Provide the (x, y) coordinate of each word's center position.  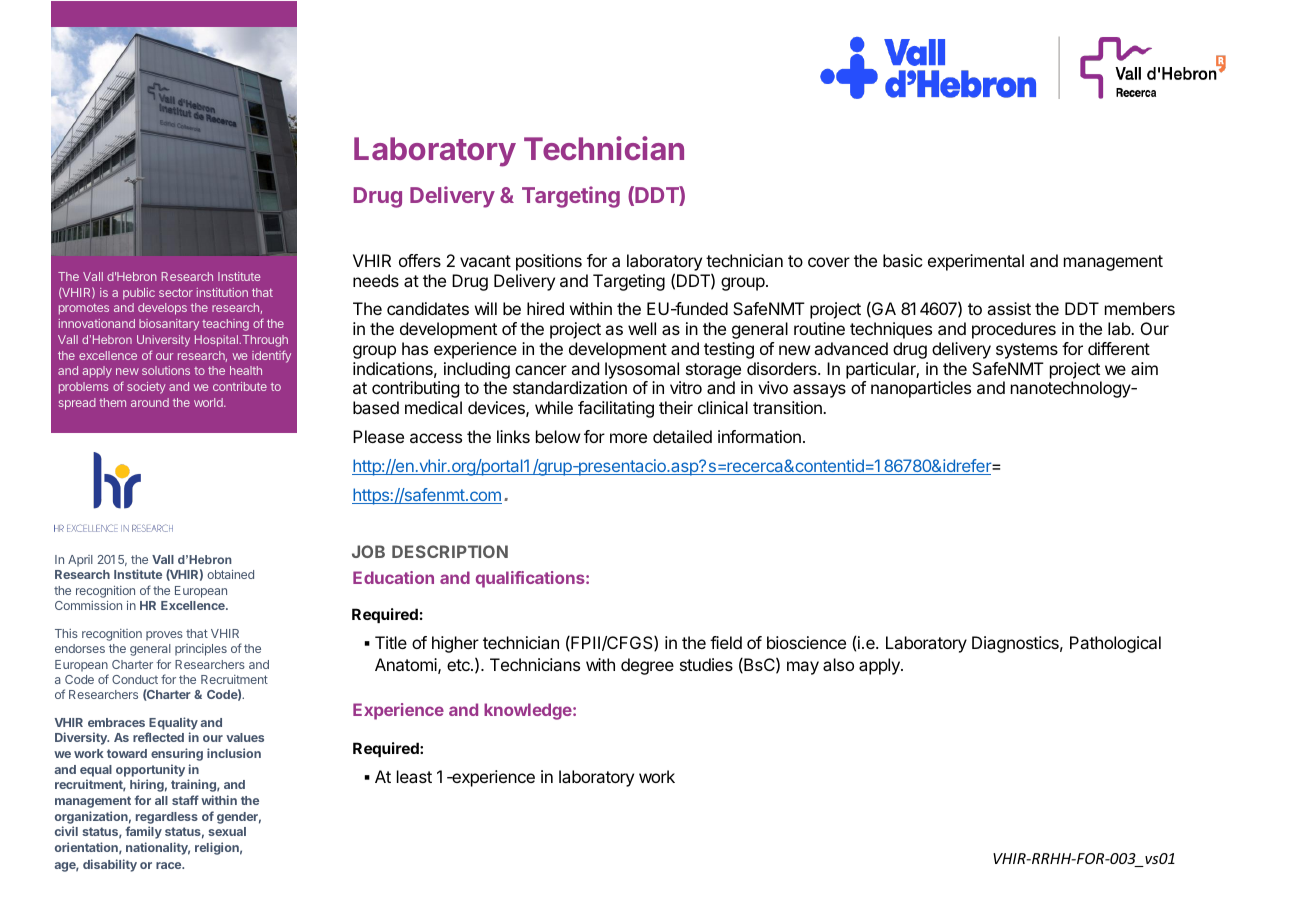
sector (176, 292)
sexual (227, 831)
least (414, 776)
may (803, 668)
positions (549, 262)
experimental (976, 262)
